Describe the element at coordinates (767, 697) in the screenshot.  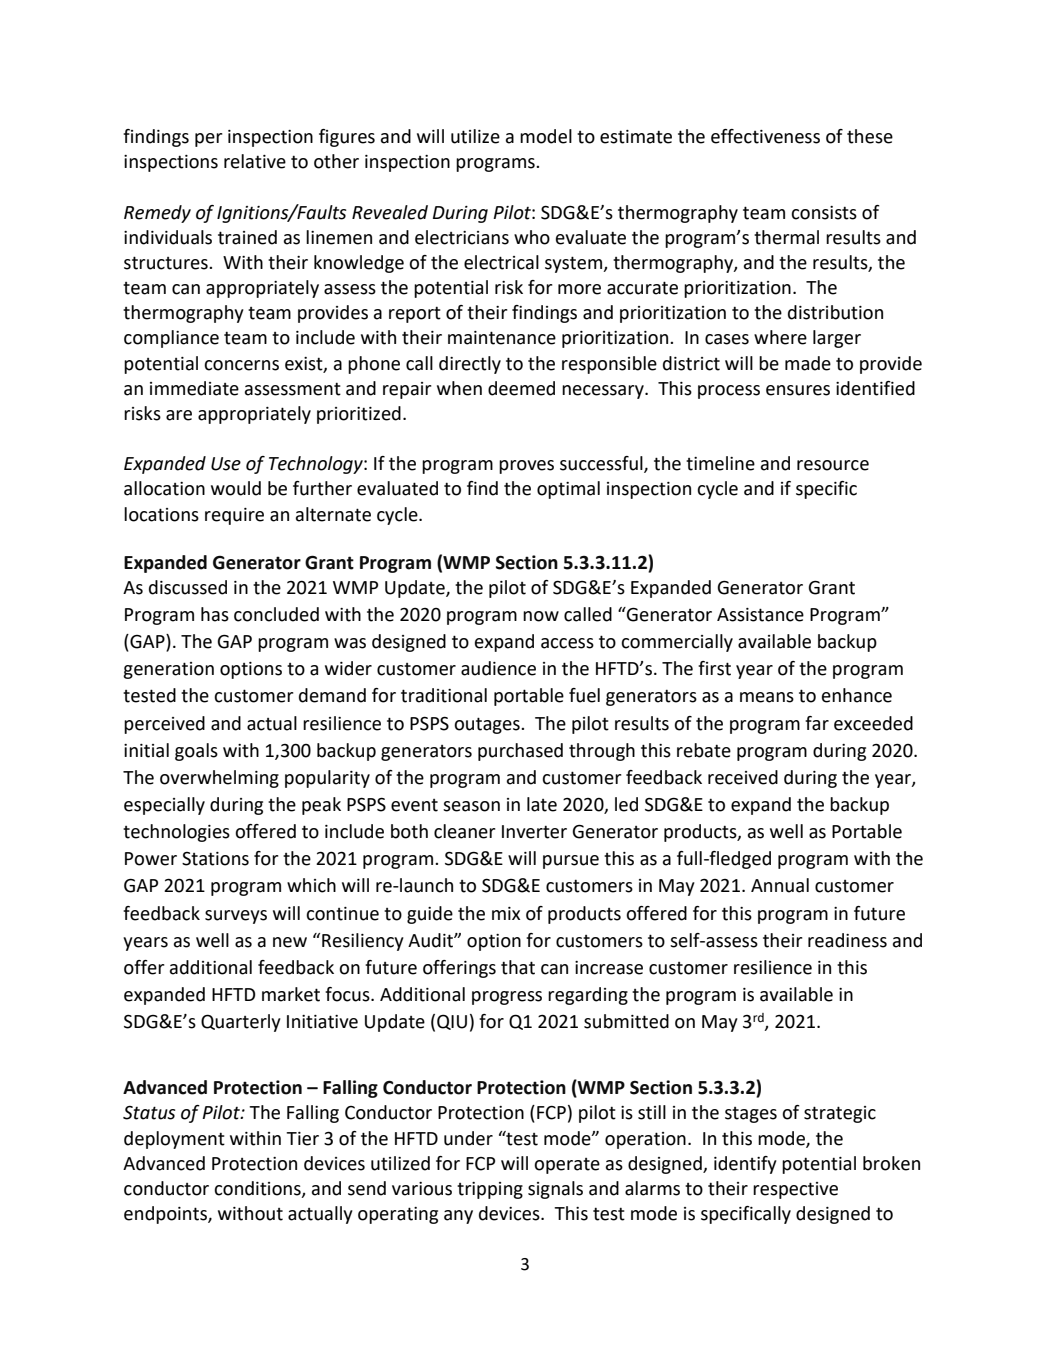
I see `means` at that location.
